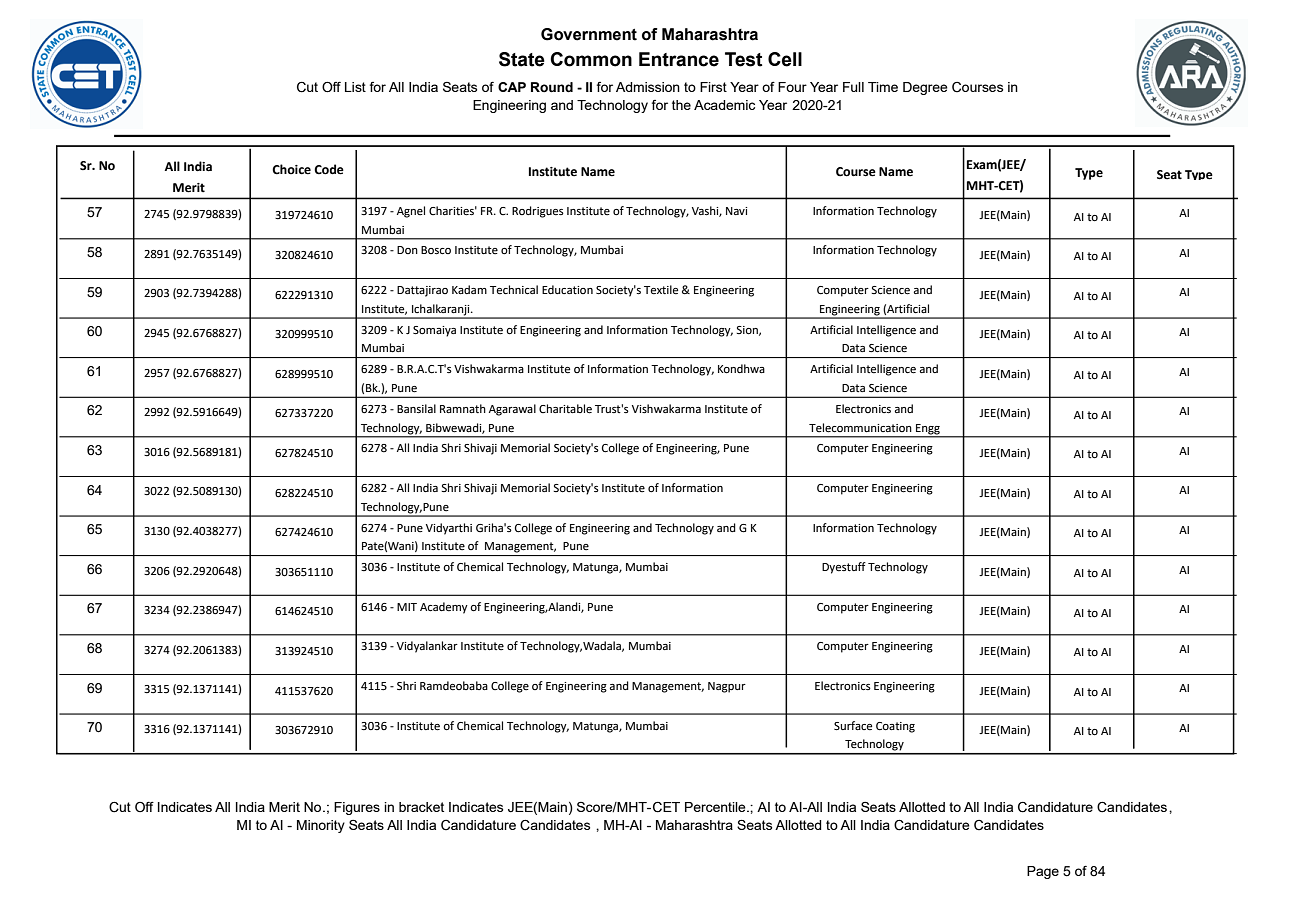  I want to click on Minority, so click(321, 826).
